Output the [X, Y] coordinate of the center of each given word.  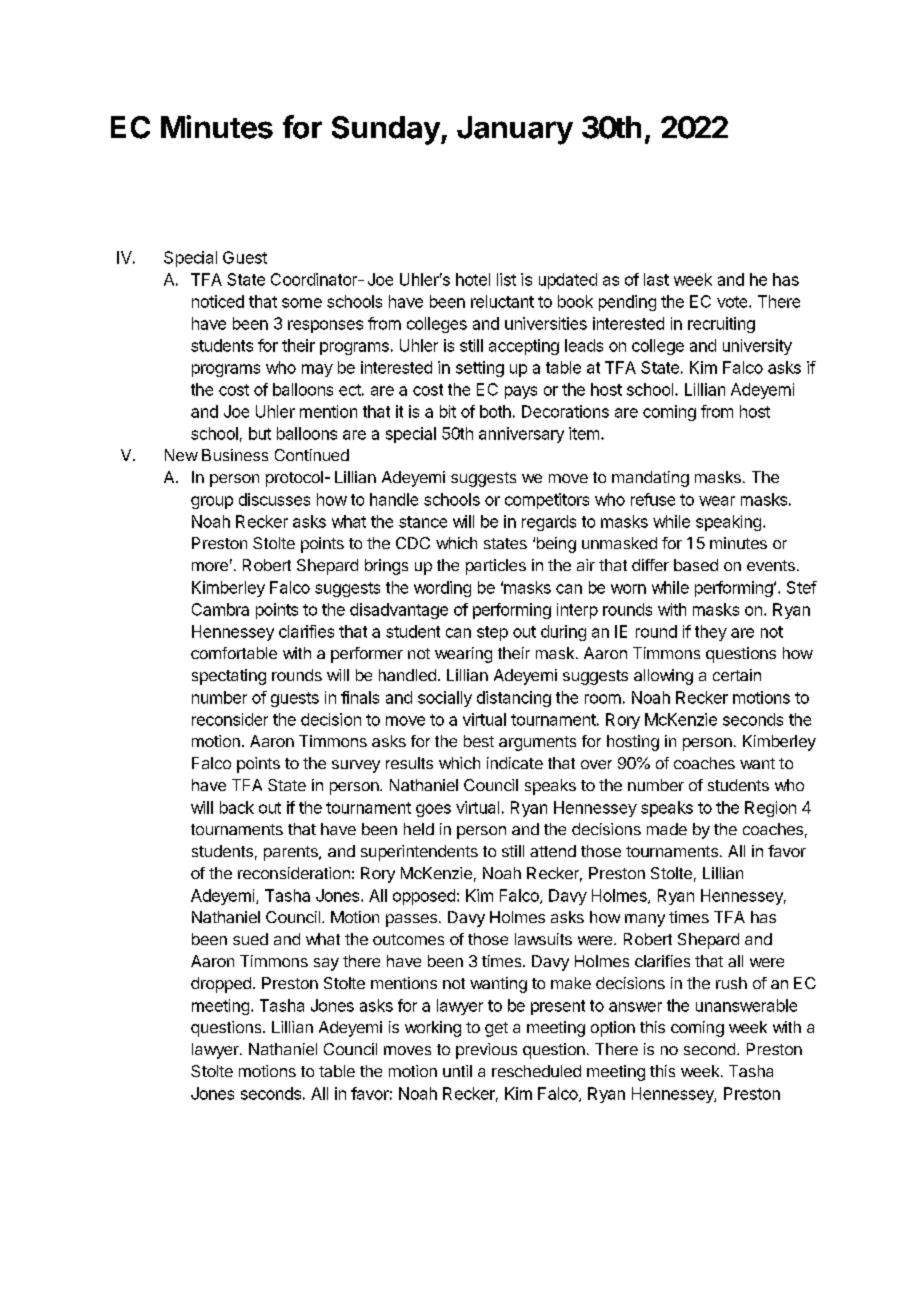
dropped [221, 985]
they [711, 633]
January [515, 130]
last [656, 279]
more [210, 566]
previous [486, 1051]
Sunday [387, 130]
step [492, 633]
